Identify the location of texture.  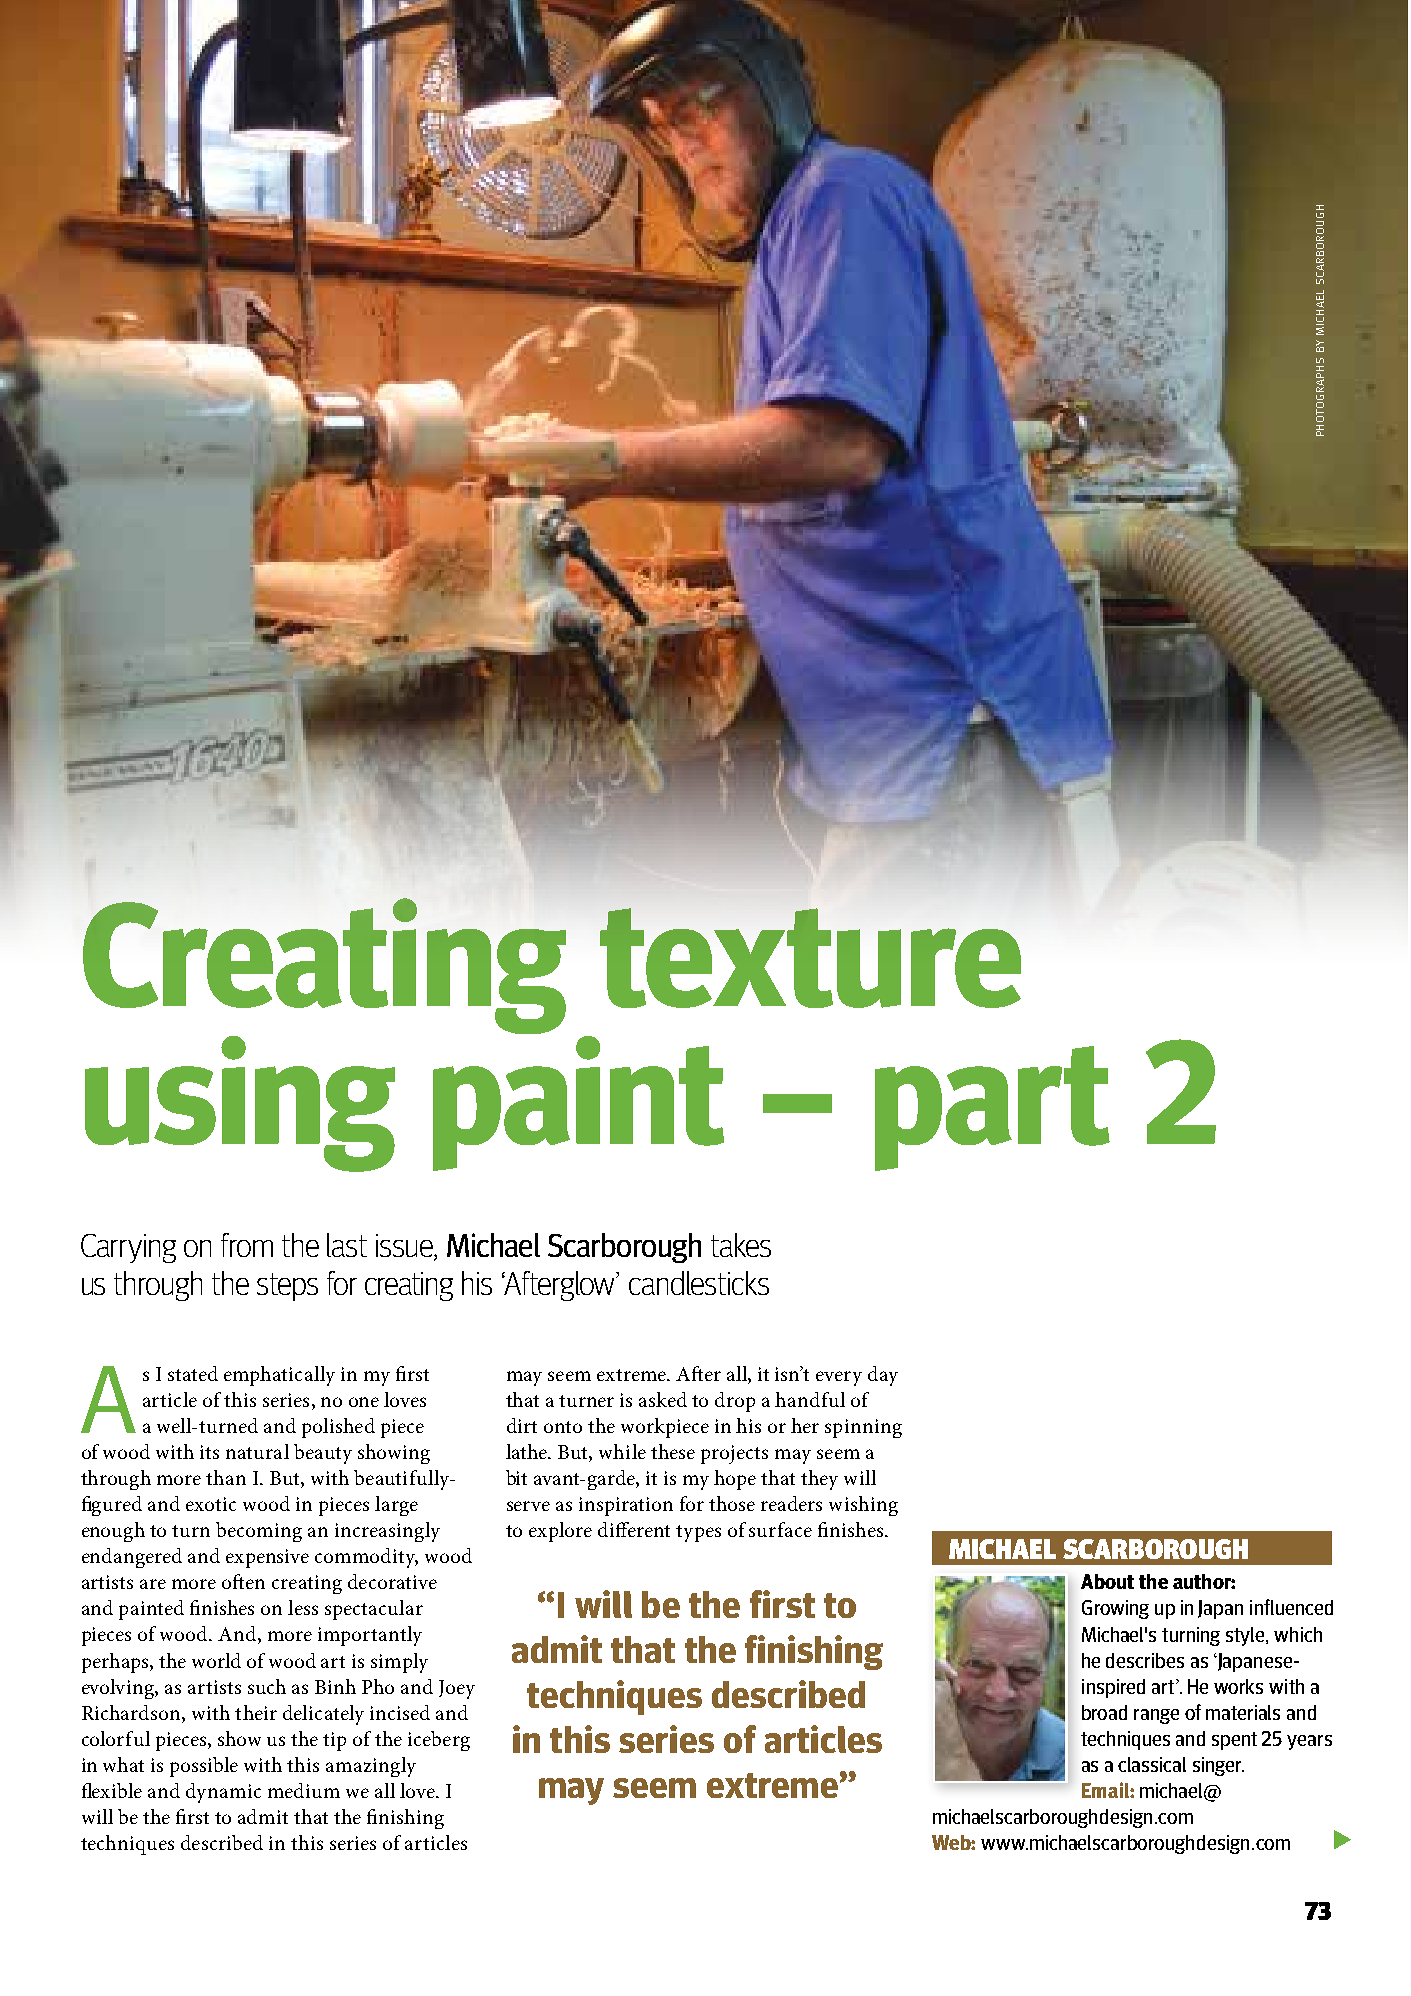
(810, 958).
